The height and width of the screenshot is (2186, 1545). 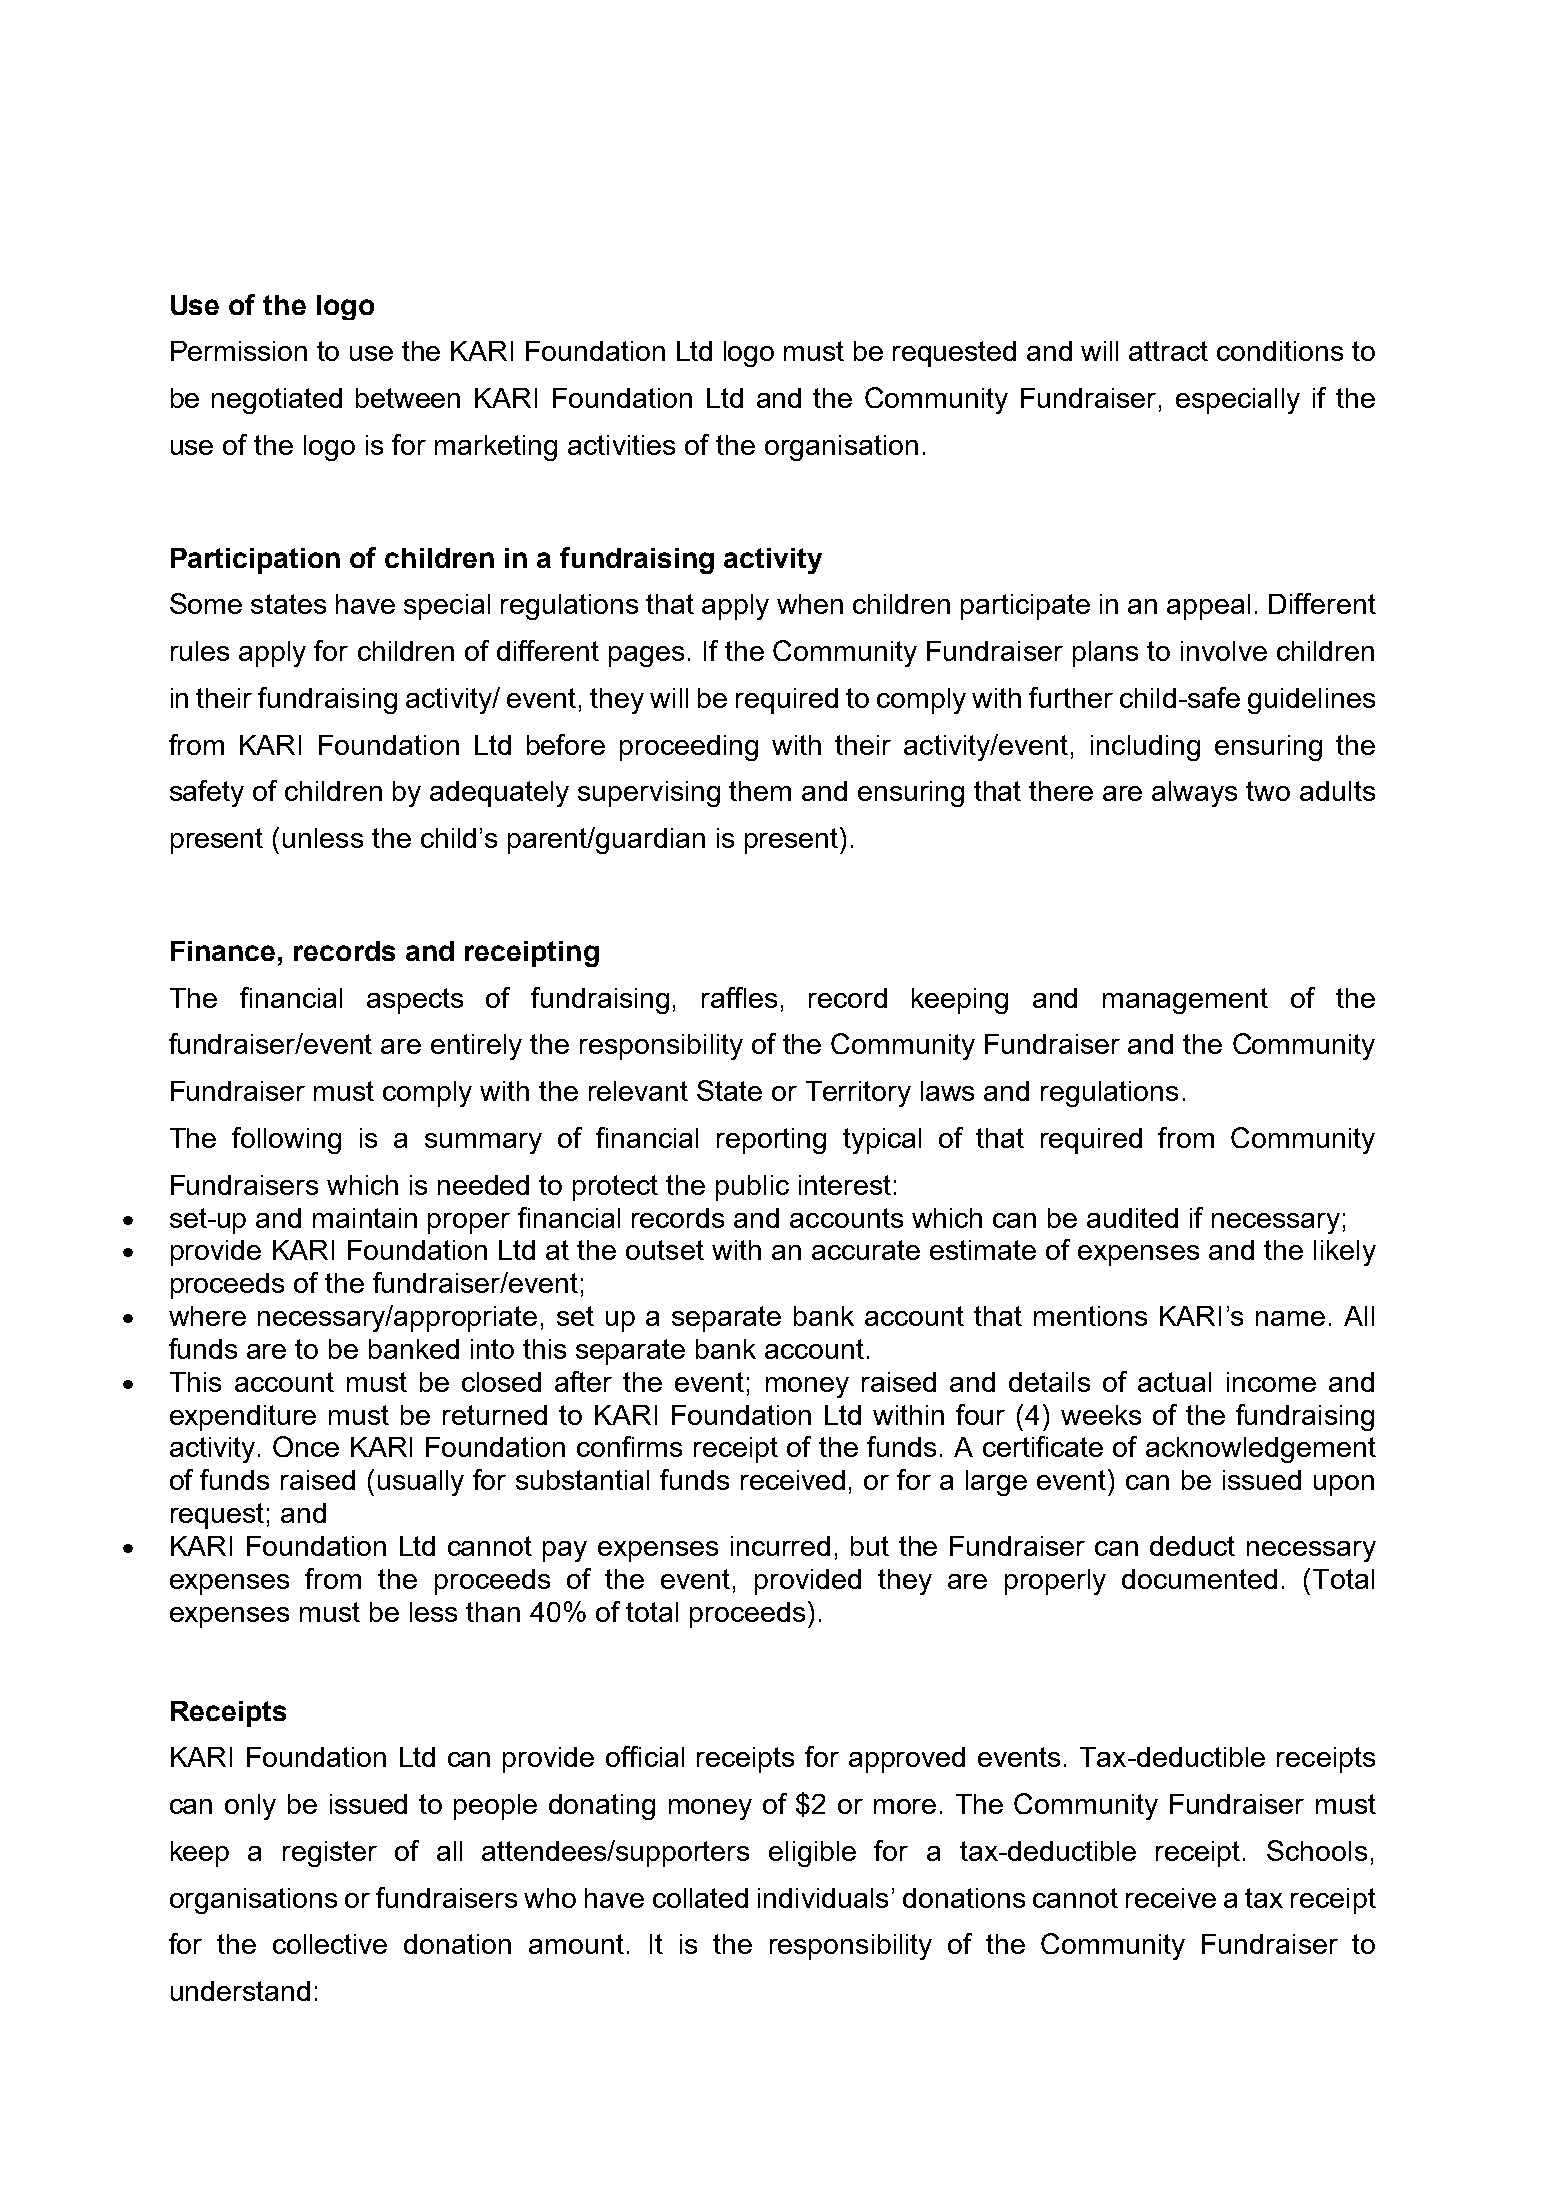 What do you see at coordinates (621, 445) in the screenshot?
I see `activities` at bounding box center [621, 445].
